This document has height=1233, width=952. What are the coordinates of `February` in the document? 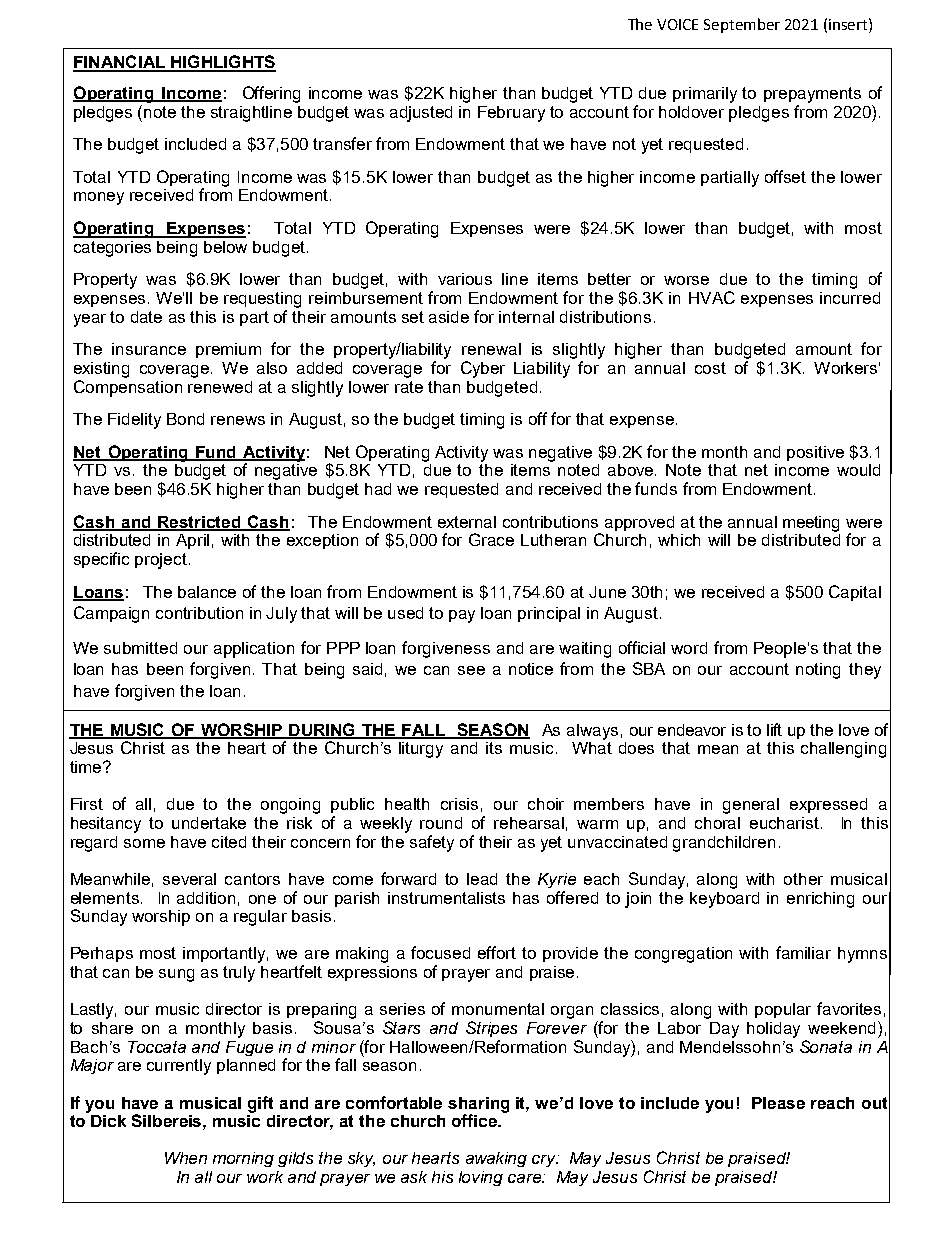 It's located at (511, 114).
